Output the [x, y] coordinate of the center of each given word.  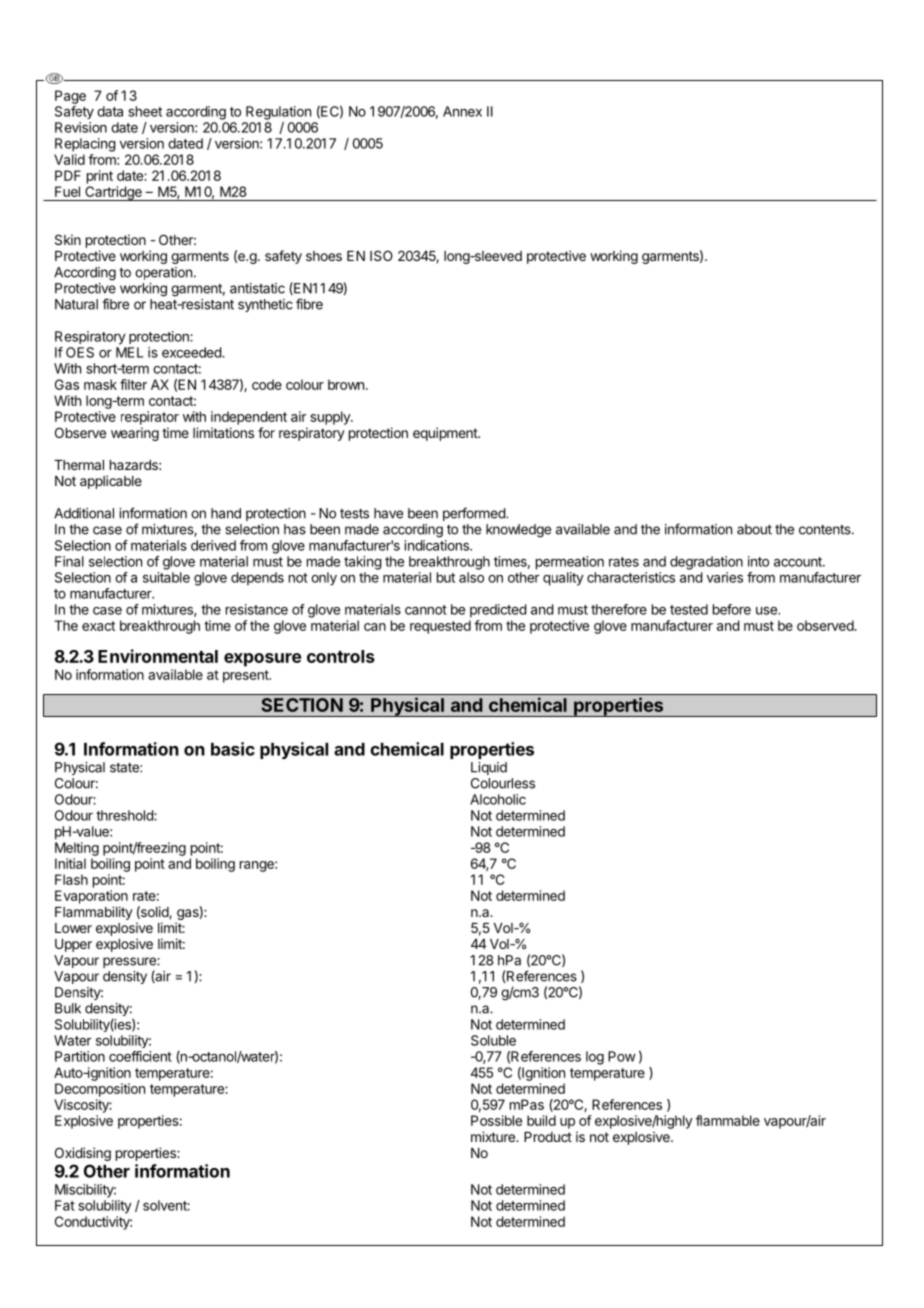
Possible [496, 1120]
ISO [381, 255]
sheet [145, 111]
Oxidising [83, 1154]
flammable [728, 1120]
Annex [462, 111]
